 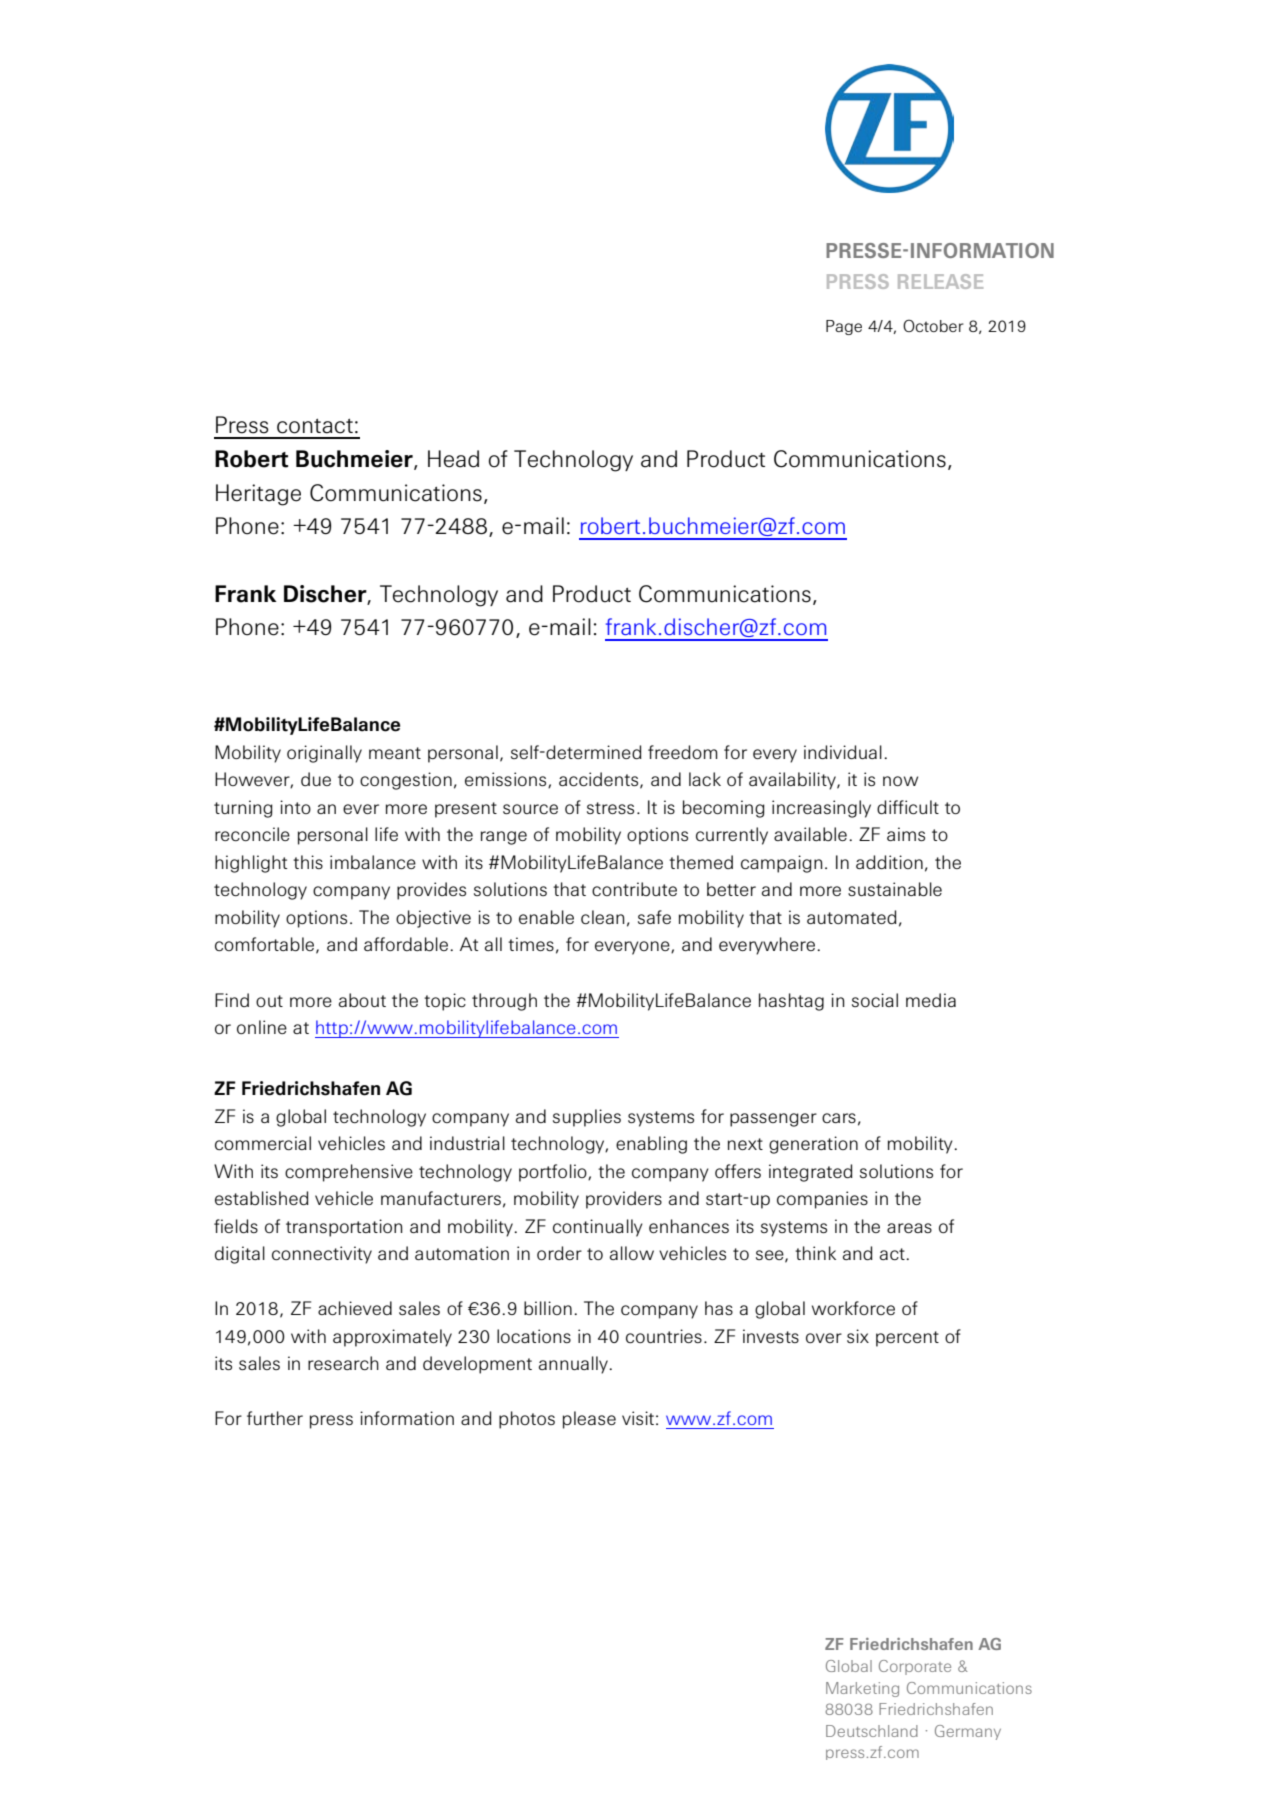 What do you see at coordinates (275, 1418) in the image?
I see `further` at bounding box center [275, 1418].
